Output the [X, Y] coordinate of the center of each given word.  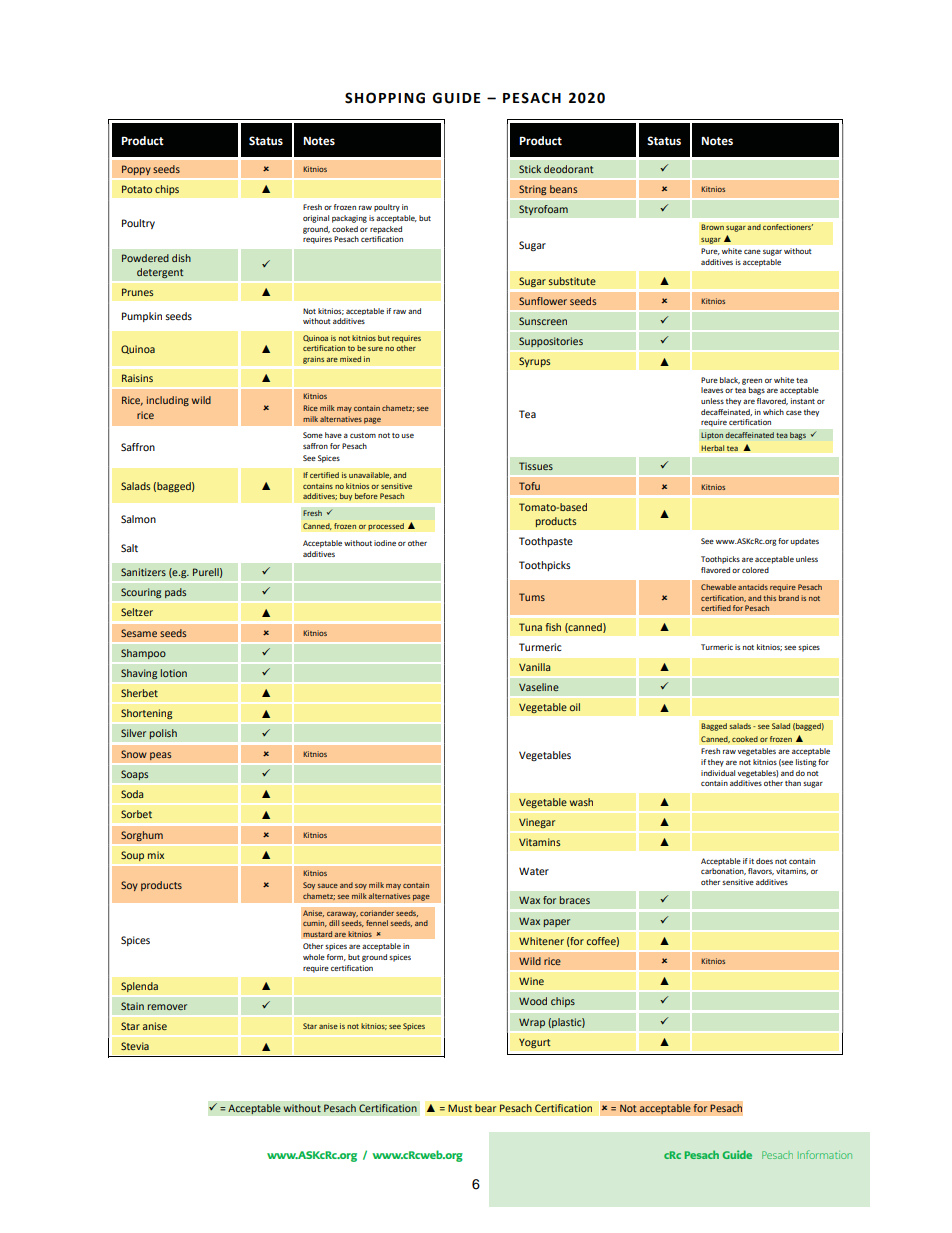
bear [486, 1108]
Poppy [136, 170]
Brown [712, 227]
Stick [530, 169]
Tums [532, 597]
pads [176, 593]
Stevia [135, 1046]
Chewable [718, 587]
